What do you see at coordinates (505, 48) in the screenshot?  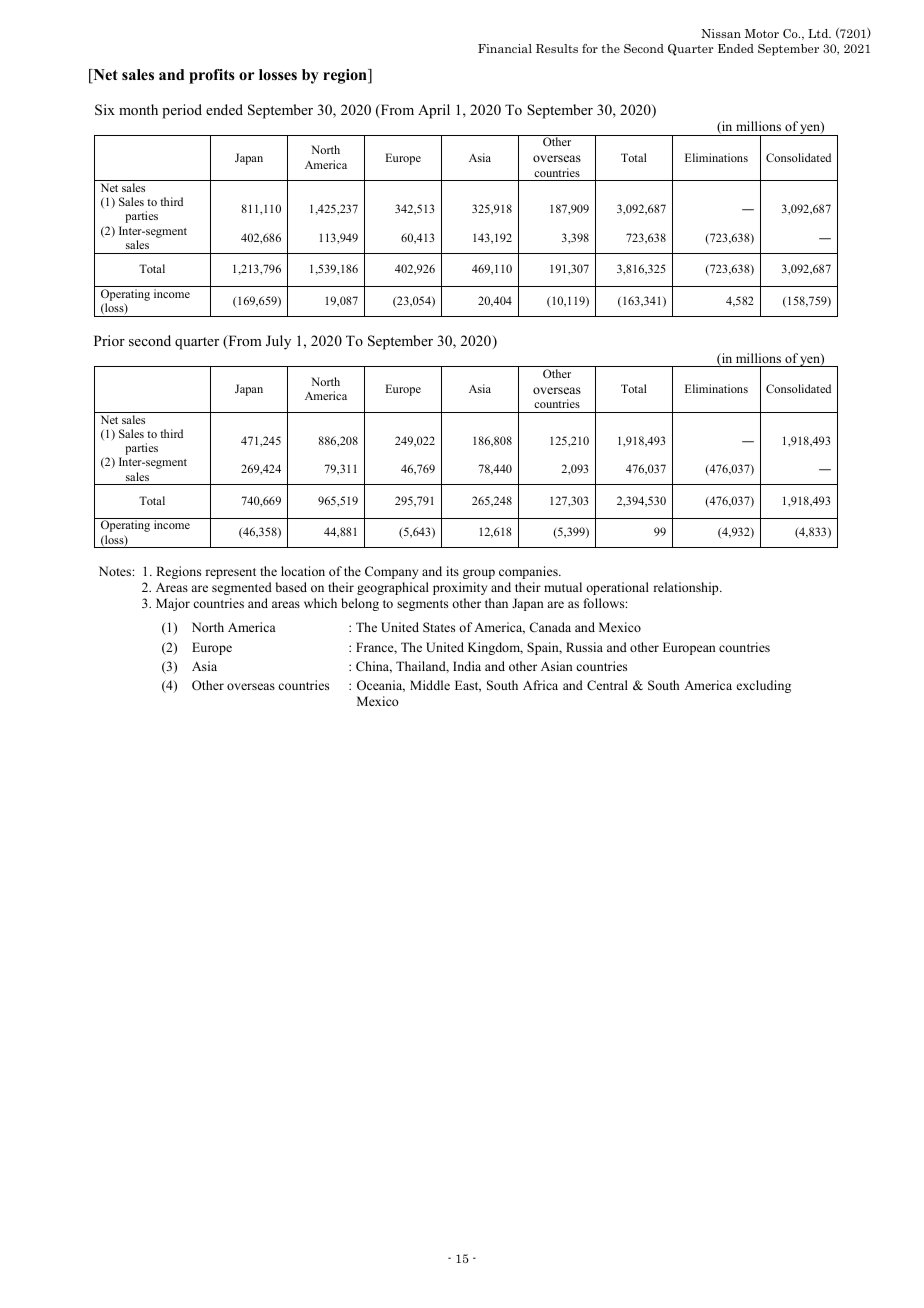 I see `Financial` at bounding box center [505, 48].
